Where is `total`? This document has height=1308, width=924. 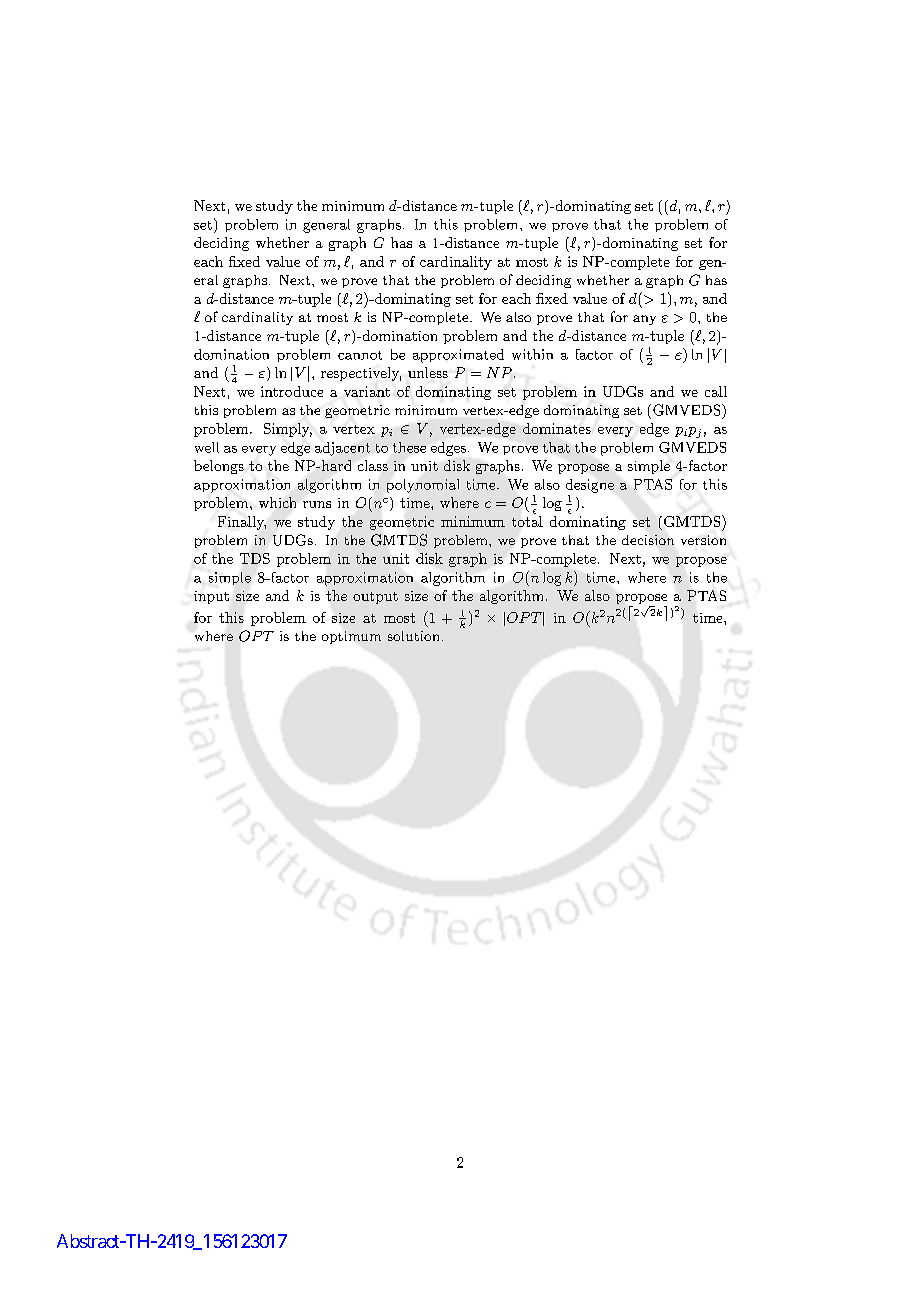 total is located at coordinates (527, 520).
